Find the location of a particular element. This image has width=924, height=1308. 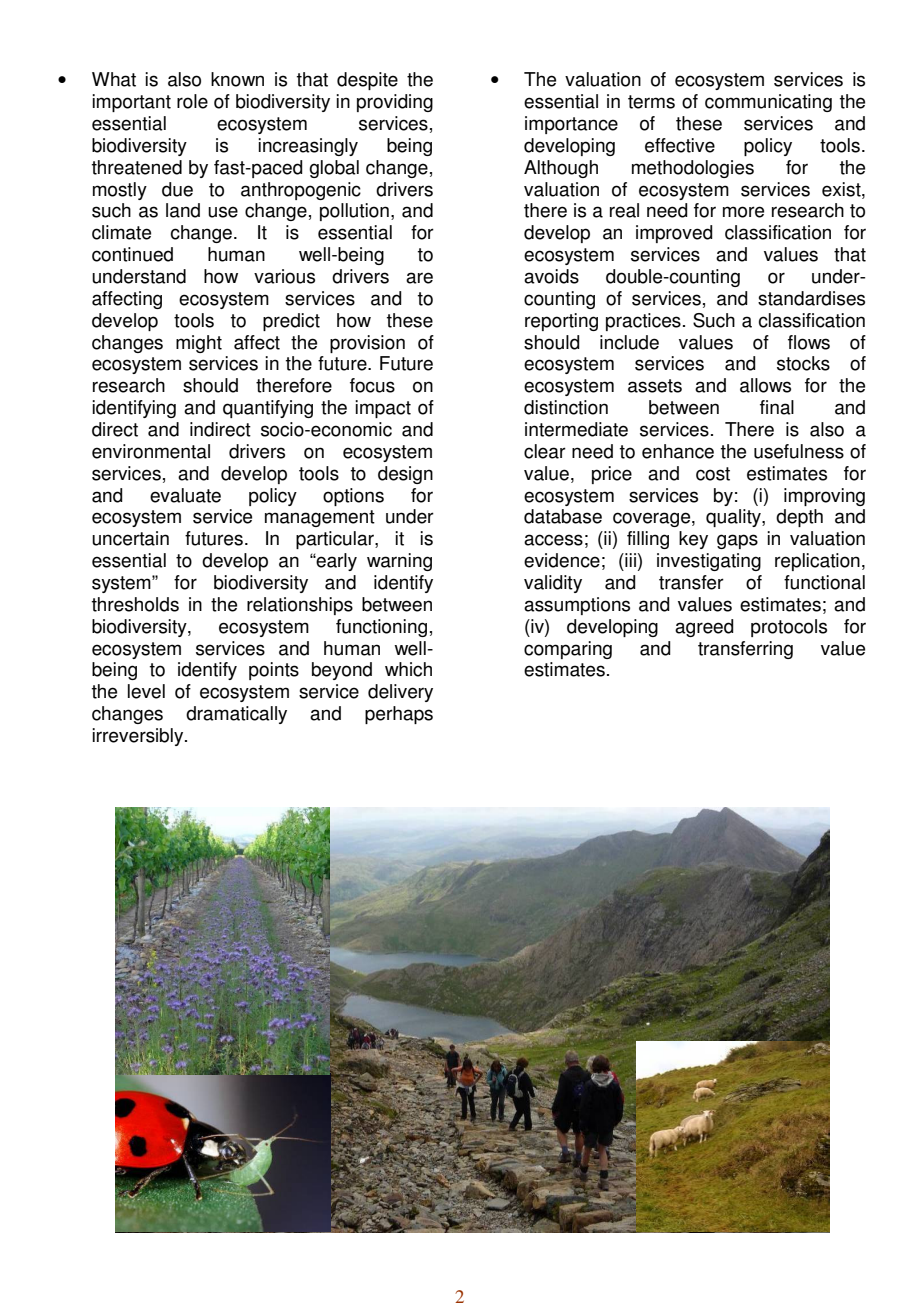

protocols is located at coordinates (789, 628).
